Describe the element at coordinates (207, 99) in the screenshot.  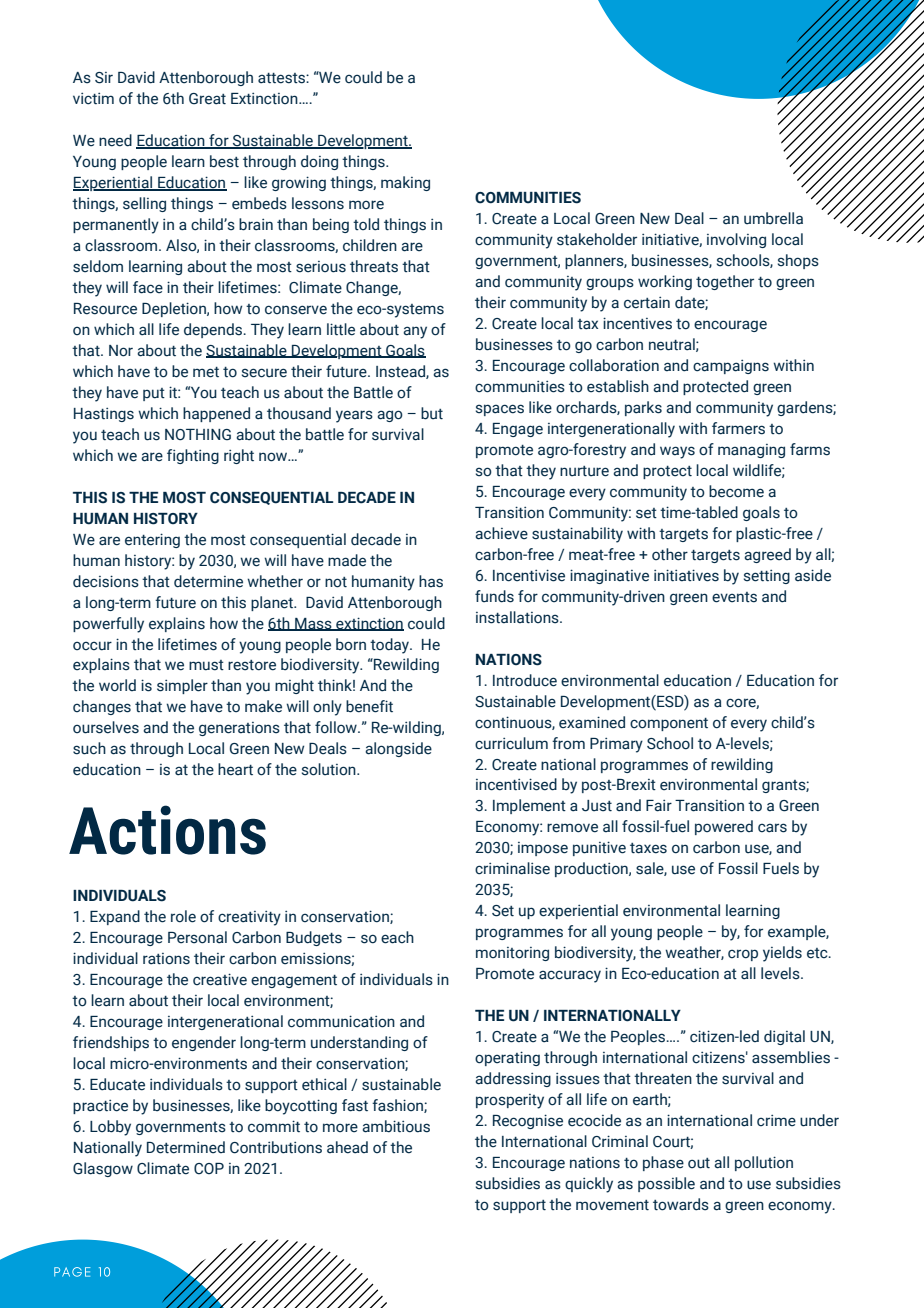
I see `Great` at that location.
